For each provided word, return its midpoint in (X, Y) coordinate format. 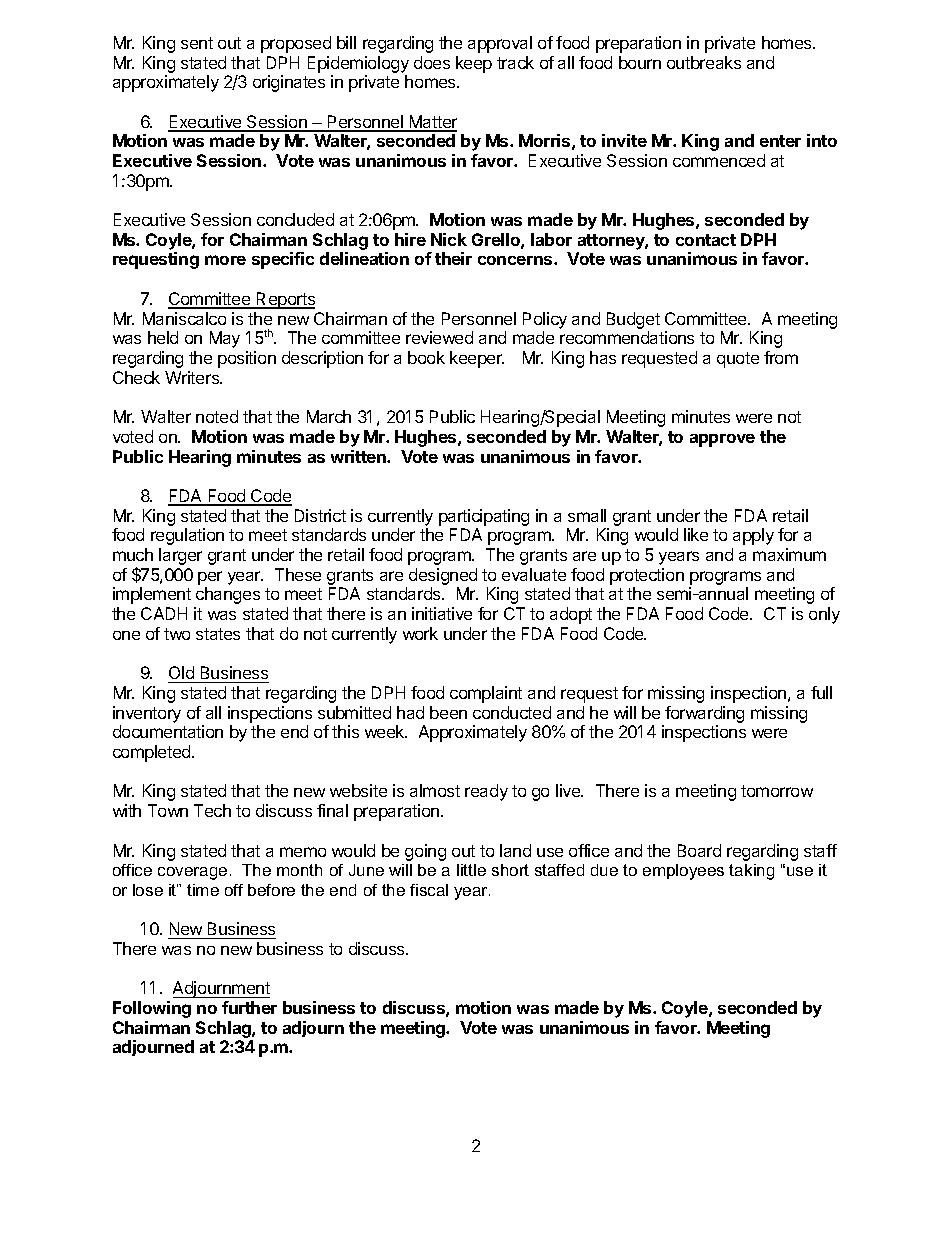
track (515, 62)
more (225, 260)
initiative (442, 613)
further (249, 1007)
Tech (212, 810)
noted (217, 416)
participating (484, 517)
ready (486, 792)
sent (197, 43)
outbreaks (704, 62)
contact (706, 240)
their (453, 258)
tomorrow (777, 791)
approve (722, 440)
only (824, 615)
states (218, 634)
